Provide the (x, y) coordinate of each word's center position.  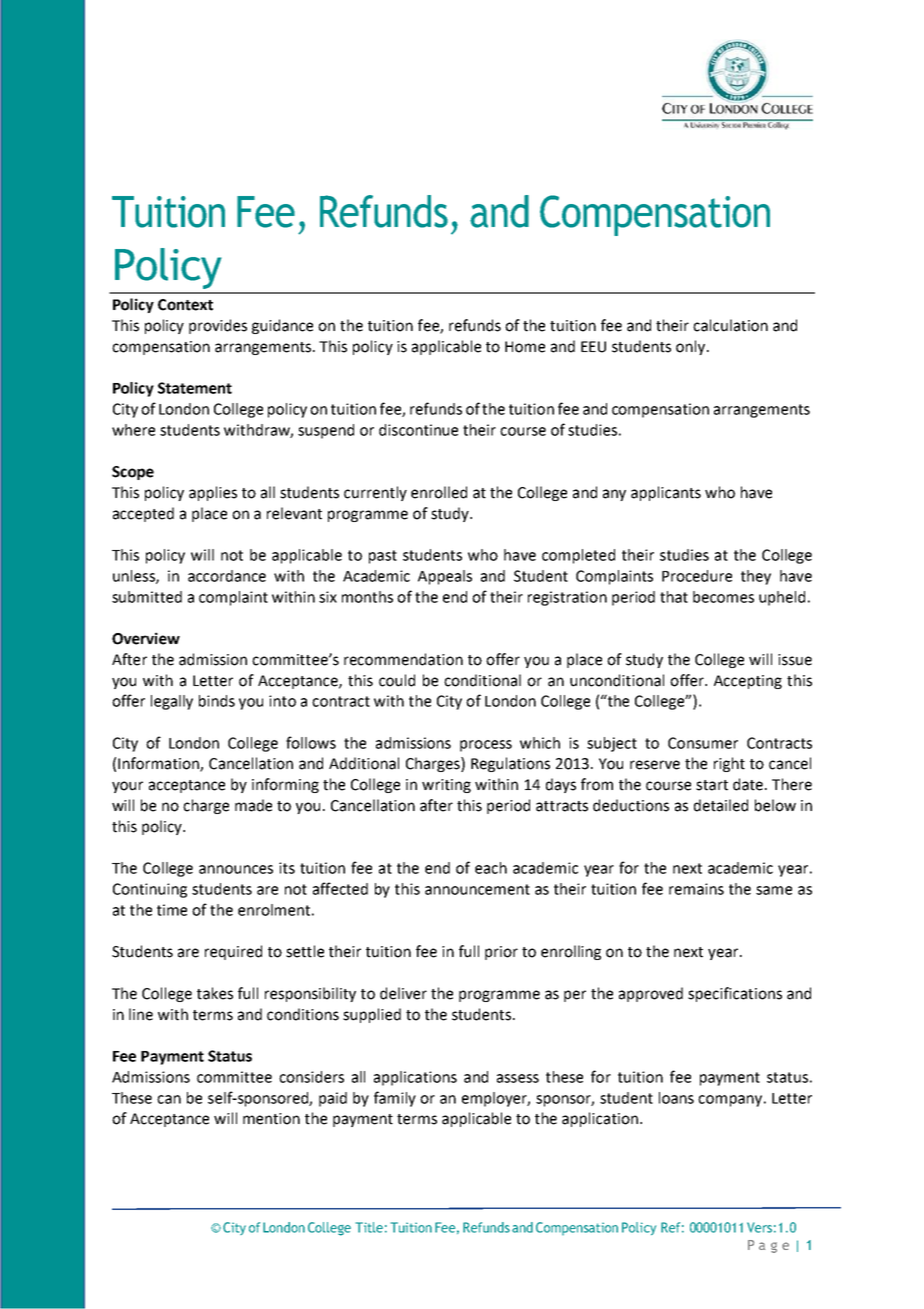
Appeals (445, 577)
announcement (477, 889)
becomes (723, 597)
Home (525, 347)
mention (271, 1119)
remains (696, 889)
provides (218, 326)
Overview (146, 638)
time (172, 910)
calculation (730, 325)
